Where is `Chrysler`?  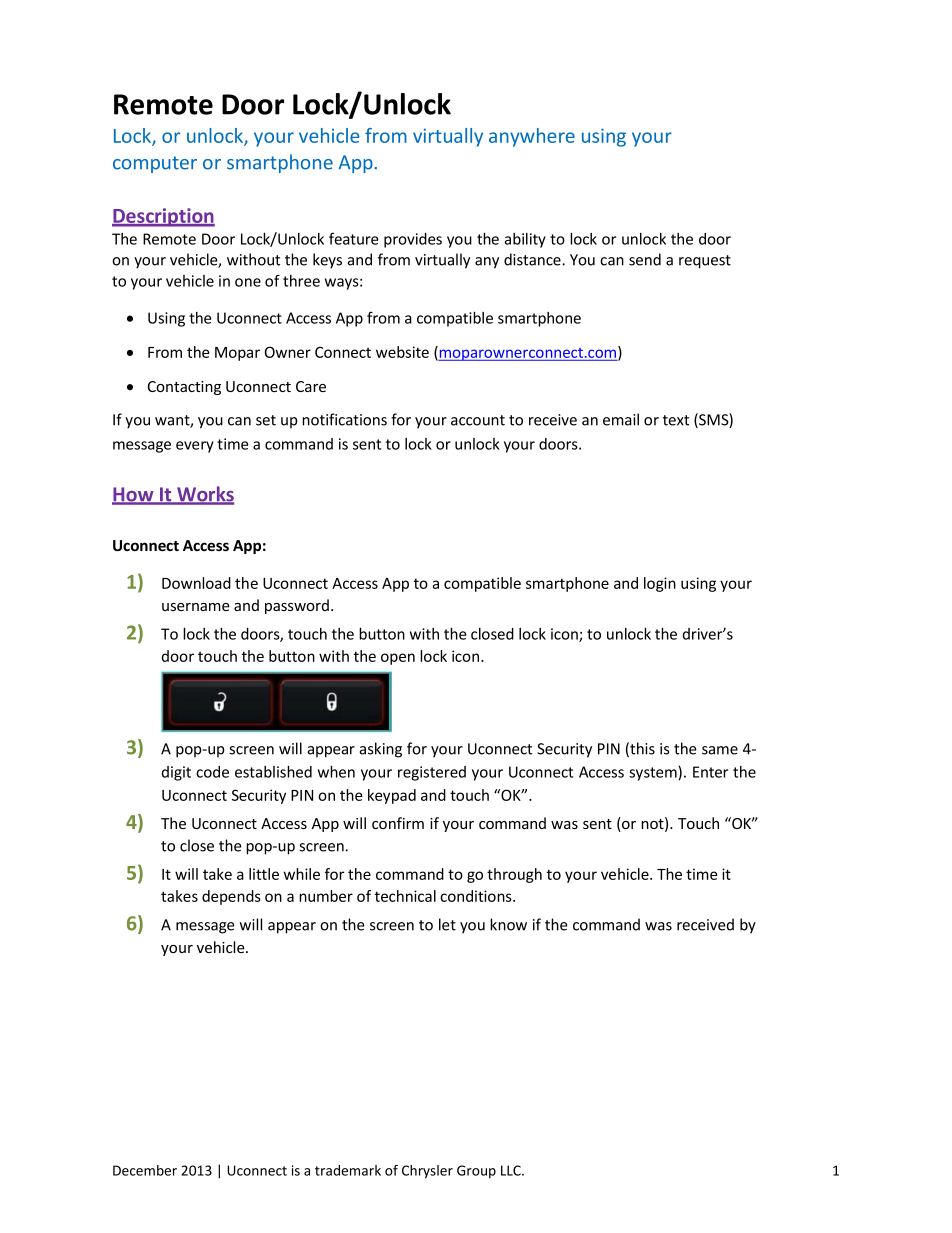
Chrysler is located at coordinates (427, 1172).
